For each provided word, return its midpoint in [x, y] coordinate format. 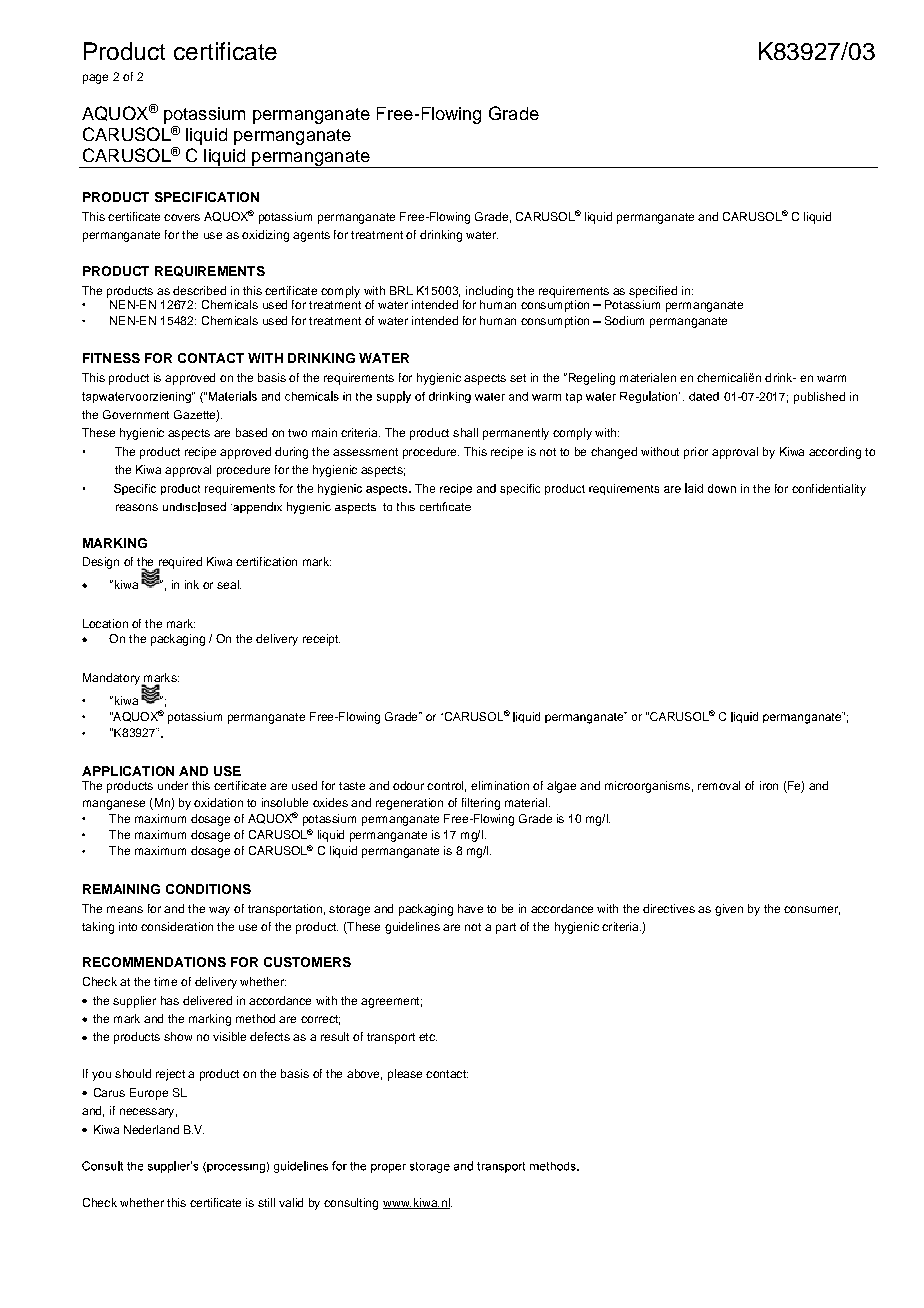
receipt [321, 640]
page [95, 79]
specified [653, 292]
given [729, 910]
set [518, 378]
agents [311, 236]
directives [669, 908]
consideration [177, 926]
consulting [351, 1204]
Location [105, 623]
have [470, 908]
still [266, 1202]
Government [136, 414]
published [819, 398]
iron [769, 785]
